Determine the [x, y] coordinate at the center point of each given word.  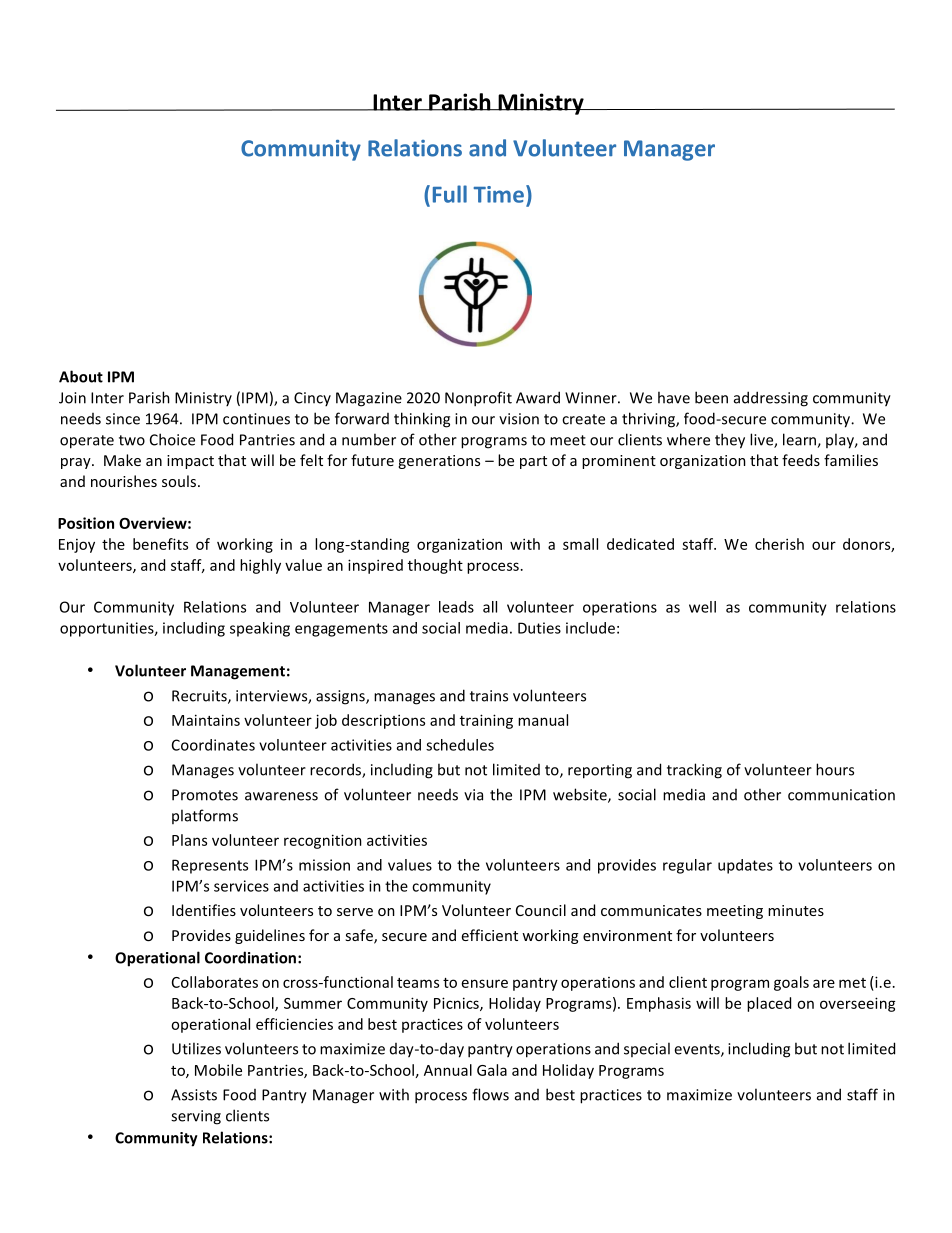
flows [490, 1094]
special [647, 1049]
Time [499, 194]
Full [450, 194]
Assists [194, 1095]
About [81, 376]
